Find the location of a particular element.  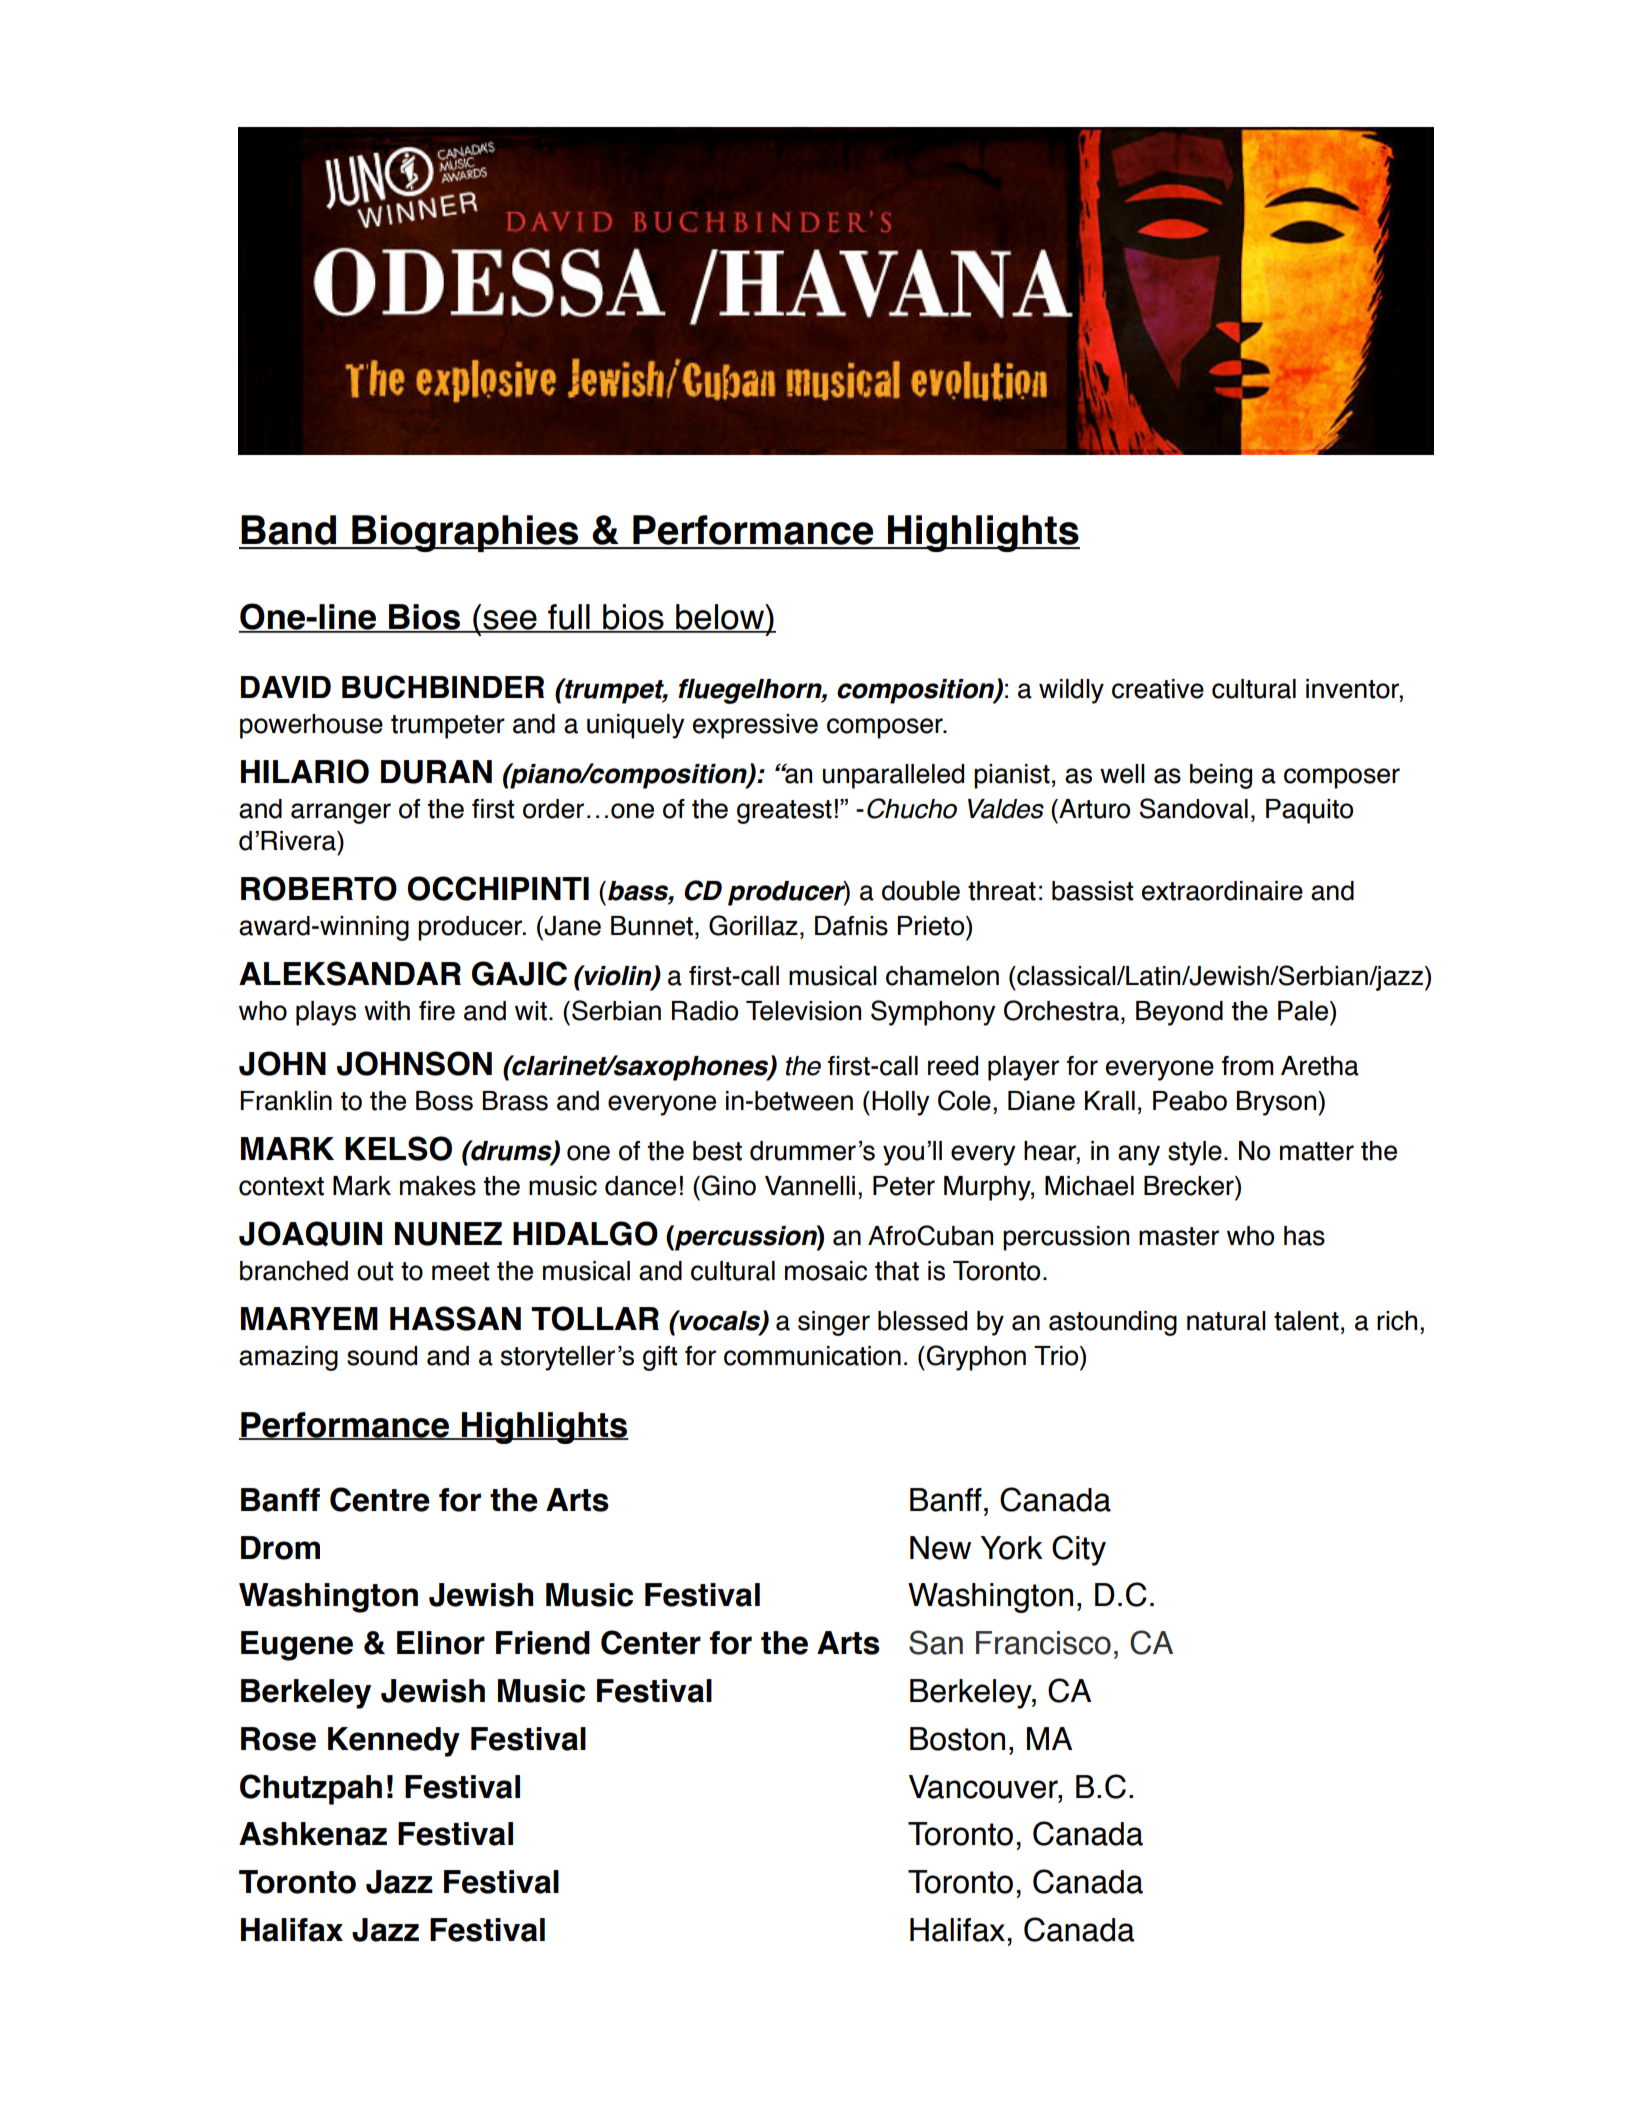

Centre is located at coordinates (380, 1499).
